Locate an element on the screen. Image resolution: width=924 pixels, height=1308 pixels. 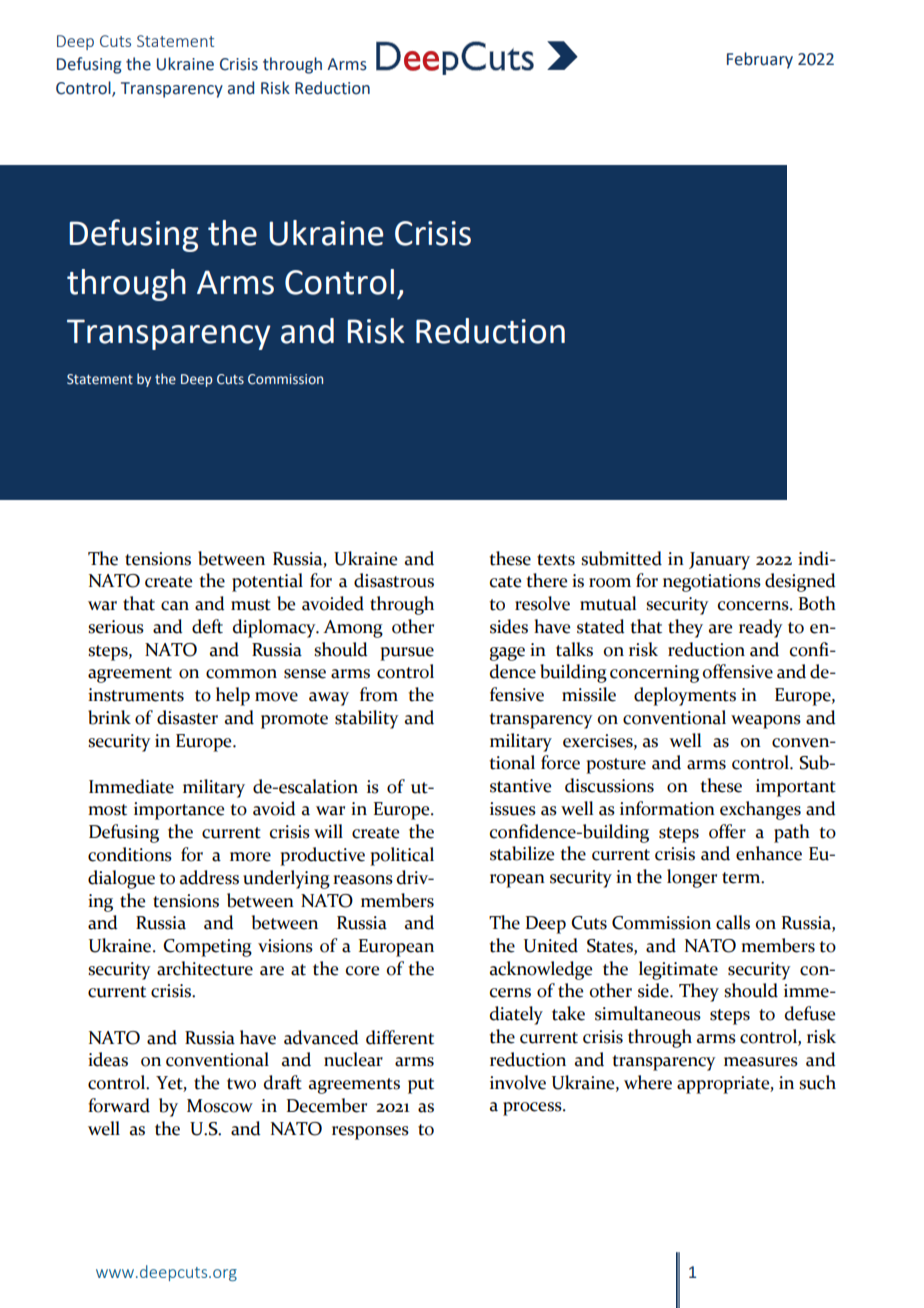
January is located at coordinates (719, 561).
